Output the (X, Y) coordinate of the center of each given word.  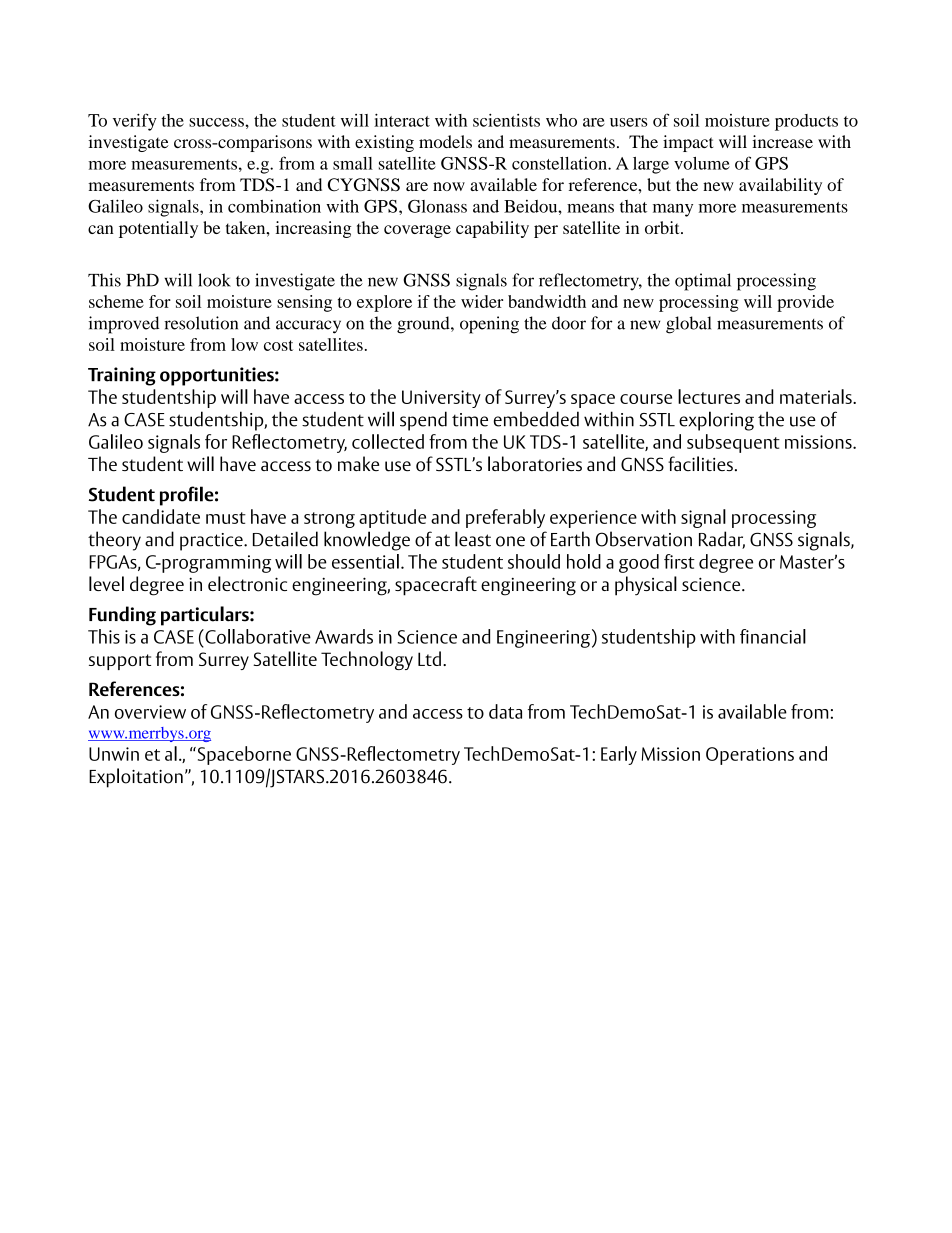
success (217, 122)
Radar (722, 540)
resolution (201, 323)
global (688, 325)
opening (489, 325)
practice (212, 542)
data (505, 711)
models (445, 141)
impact (688, 143)
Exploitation (136, 778)
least (473, 539)
